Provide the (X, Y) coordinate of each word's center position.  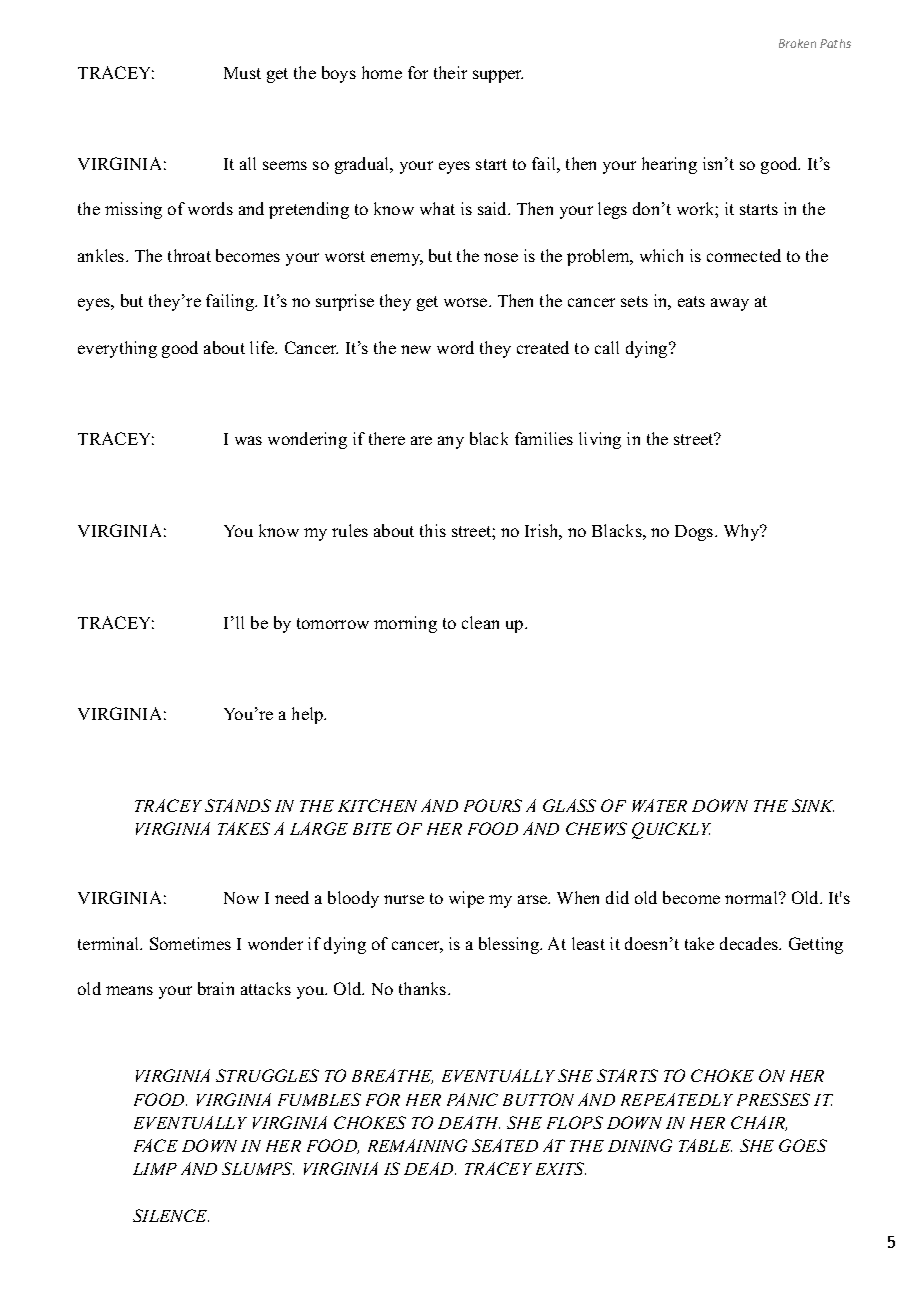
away (730, 304)
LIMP (155, 1169)
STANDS (238, 805)
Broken (797, 43)
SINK (813, 805)
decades (750, 943)
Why (743, 532)
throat (189, 255)
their (450, 72)
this (433, 530)
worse (467, 302)
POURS (493, 805)
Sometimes (190, 943)
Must (242, 73)
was (248, 440)
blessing (510, 945)
